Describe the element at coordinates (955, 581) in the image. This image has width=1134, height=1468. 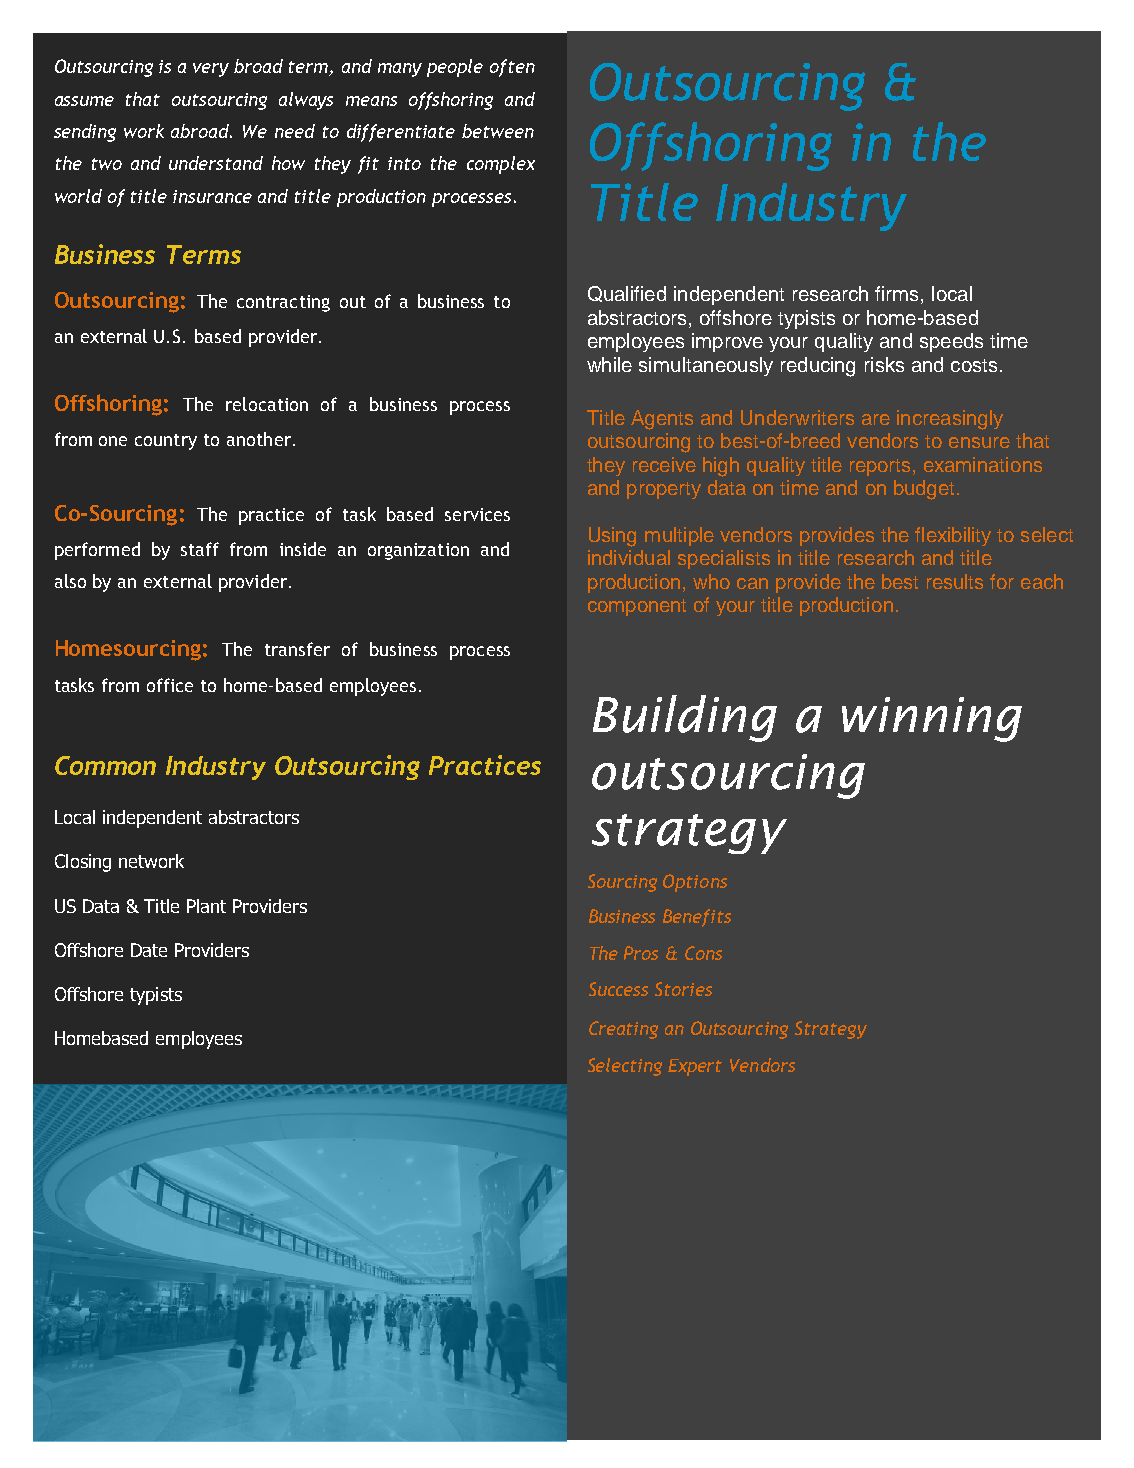
I see `results` at that location.
